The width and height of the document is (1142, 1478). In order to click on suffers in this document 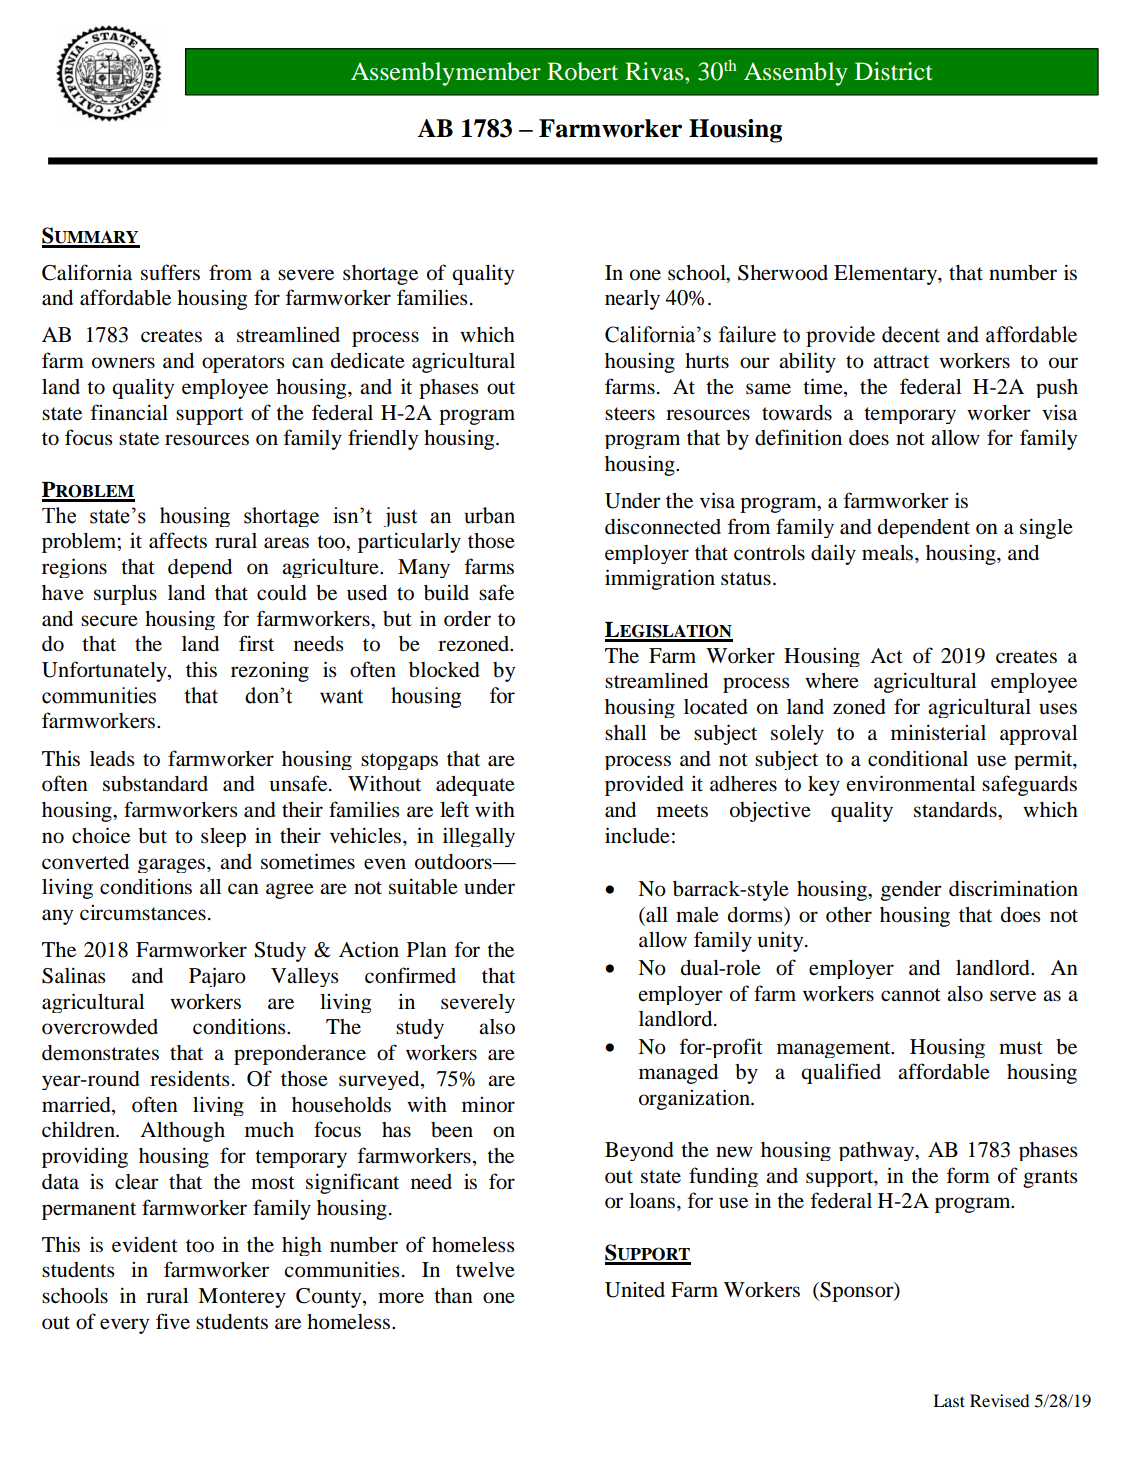, I will do `click(170, 272)`.
